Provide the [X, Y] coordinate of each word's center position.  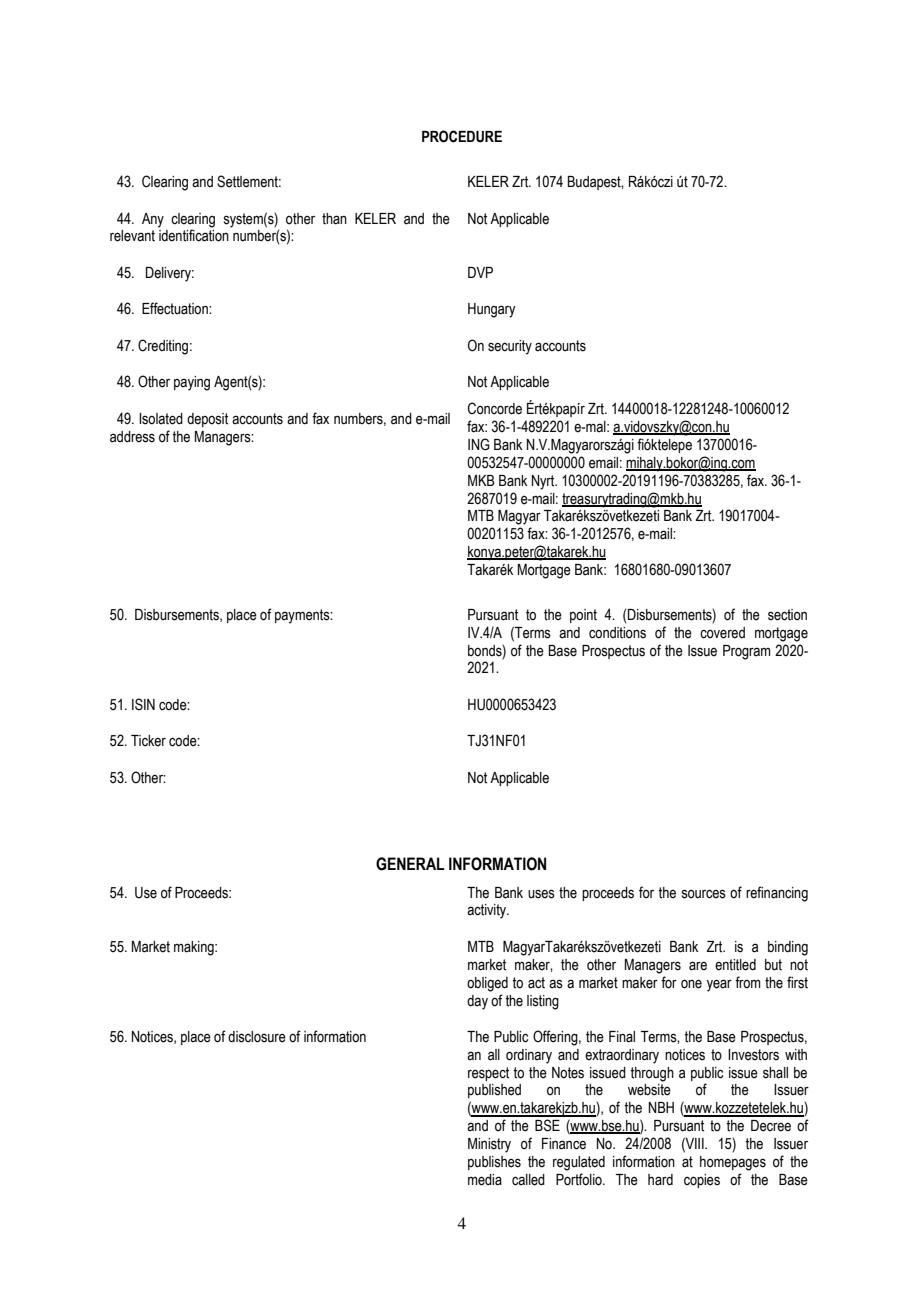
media [485, 1180]
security [510, 347]
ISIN [143, 704]
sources [704, 894]
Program [747, 652]
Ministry [489, 1145]
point [583, 616]
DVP [480, 272]
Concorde [495, 408]
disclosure [257, 1037]
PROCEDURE [462, 136]
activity [488, 911]
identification [194, 235]
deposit [207, 420]
